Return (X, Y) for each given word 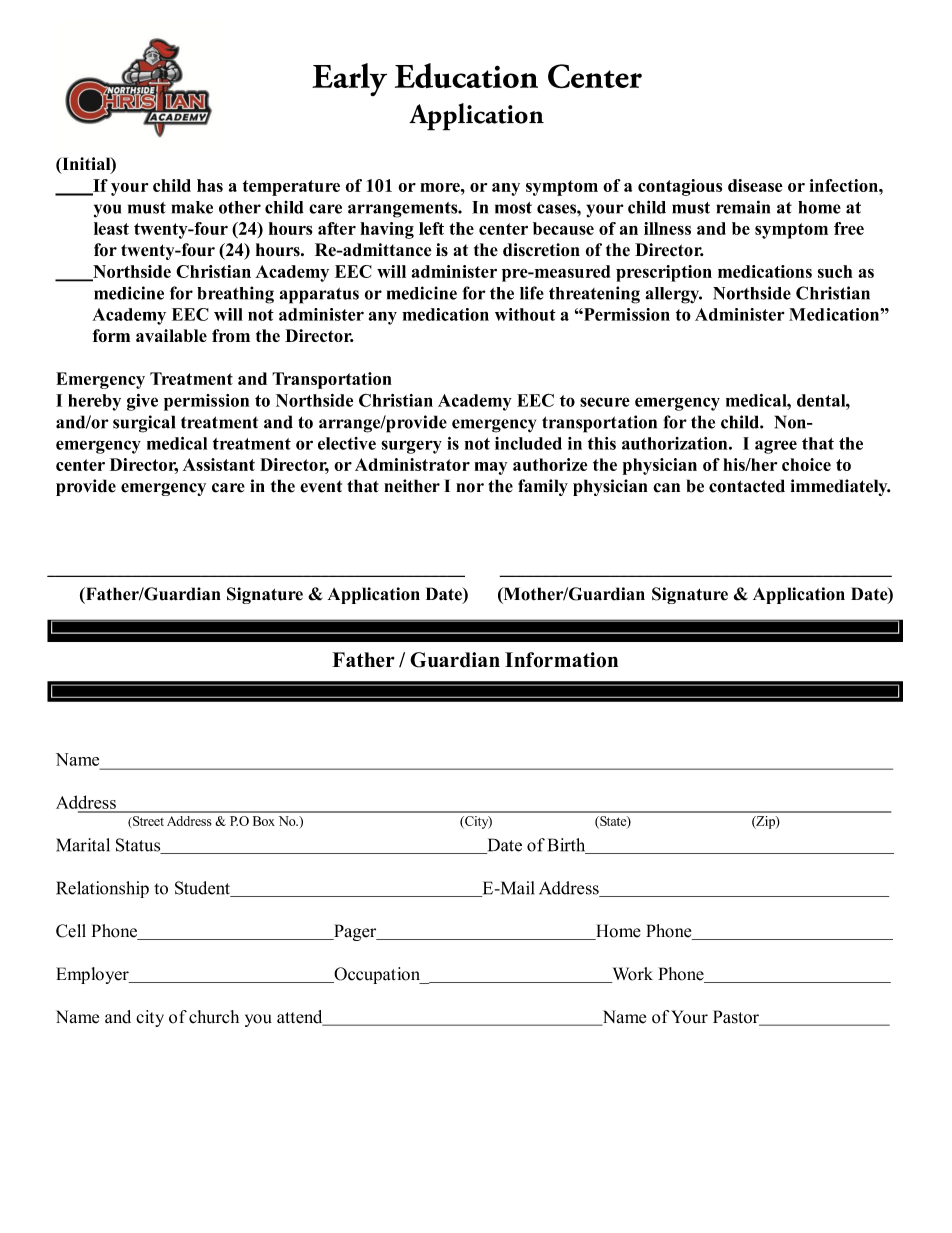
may (491, 468)
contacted (747, 486)
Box (264, 821)
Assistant (219, 464)
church (214, 1017)
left (431, 228)
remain (743, 207)
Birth (568, 846)
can (666, 488)
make (192, 207)
